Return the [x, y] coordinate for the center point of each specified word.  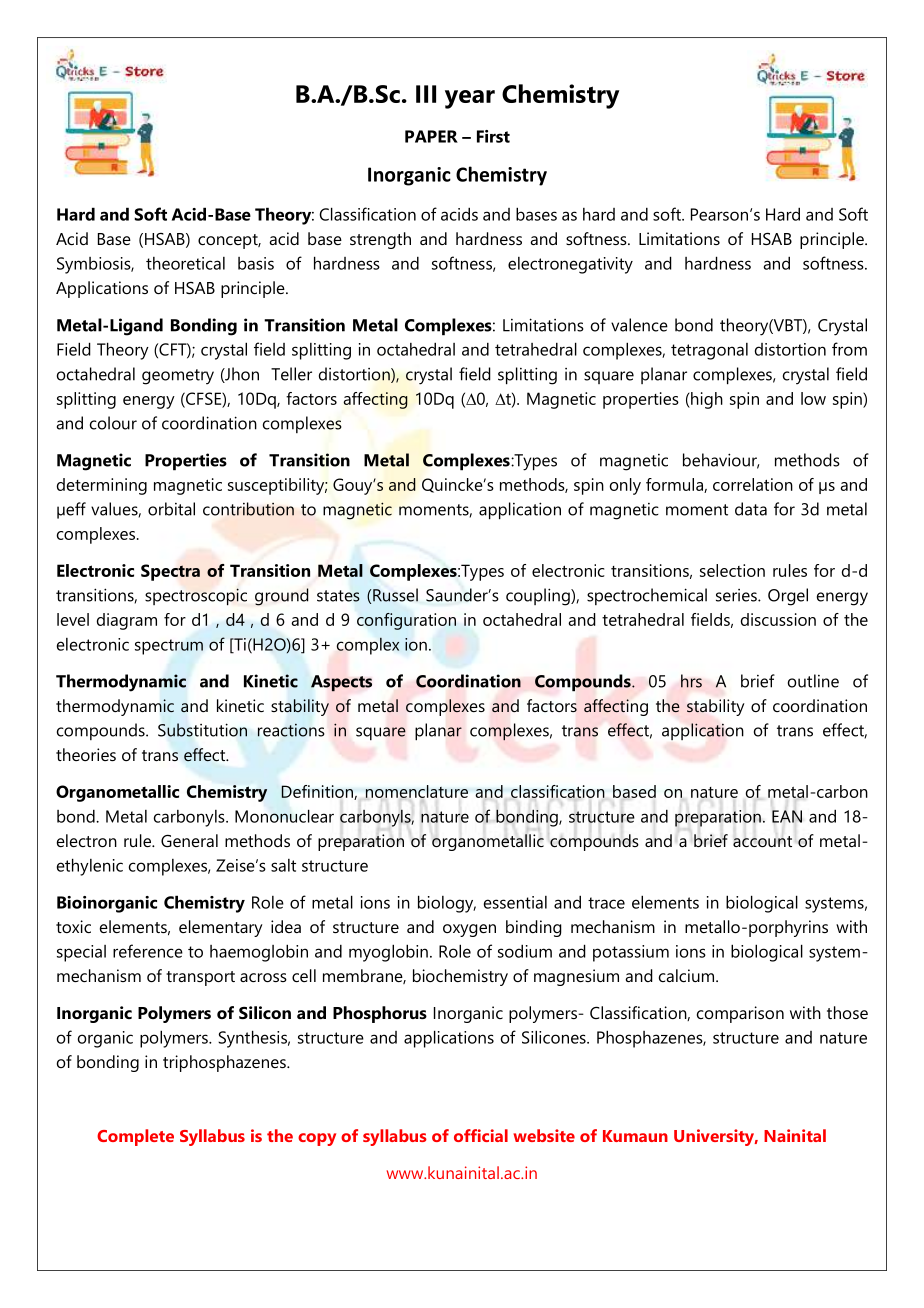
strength [380, 240]
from [849, 349]
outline [813, 681]
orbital [171, 509]
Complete [135, 1137]
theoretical [185, 263]
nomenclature [417, 791]
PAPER [431, 136]
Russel [394, 595]
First [493, 136]
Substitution [202, 730]
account [762, 841]
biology [447, 904]
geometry [178, 377]
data [751, 509]
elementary [221, 928]
